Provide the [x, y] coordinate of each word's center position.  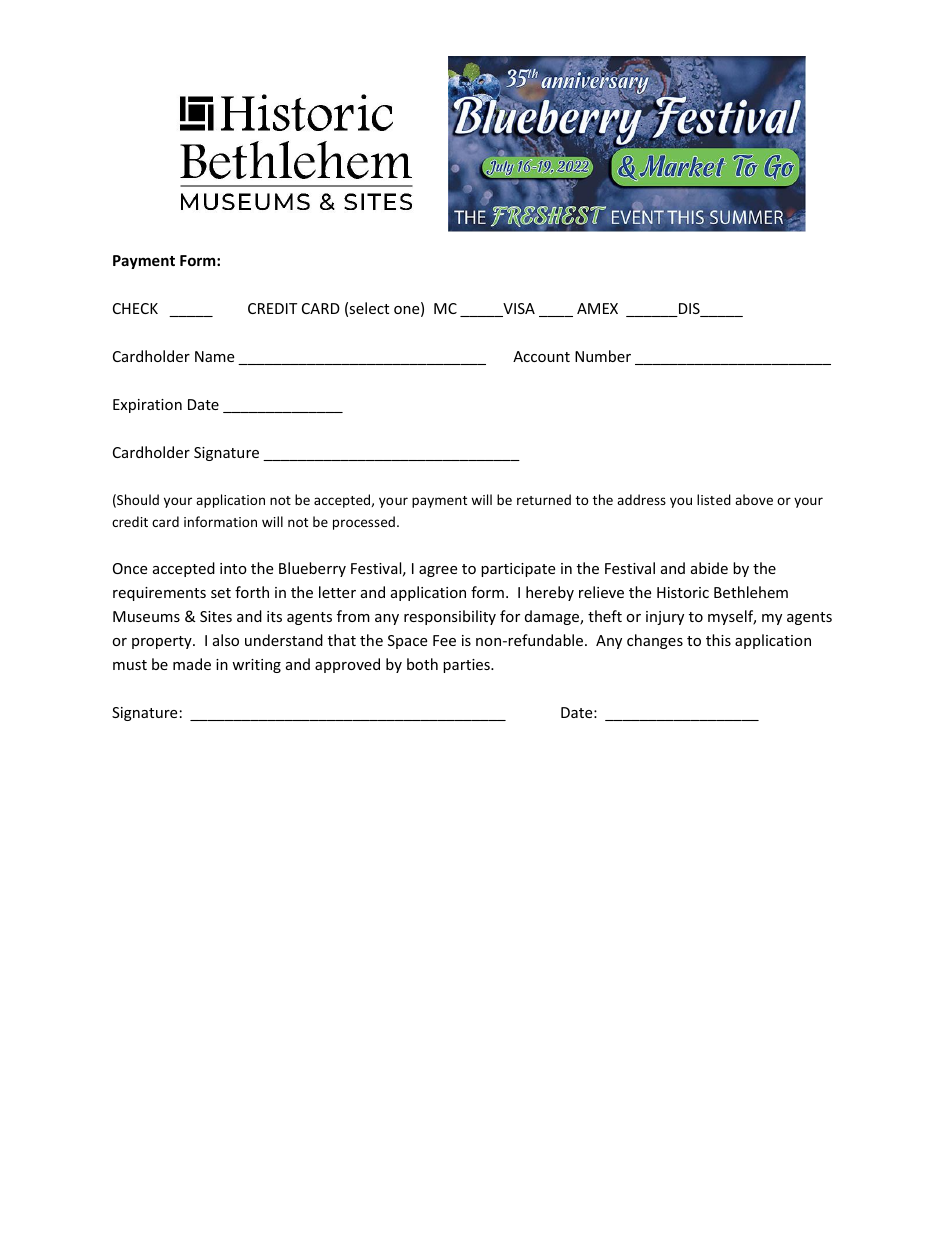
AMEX [597, 308]
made [192, 664]
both [422, 664]
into [233, 568]
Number [603, 356]
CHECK [135, 308]
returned [544, 499]
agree [438, 571]
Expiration [147, 406]
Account [541, 356]
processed [364, 523]
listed [714, 499]
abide [709, 568]
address [641, 499]
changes [655, 641]
